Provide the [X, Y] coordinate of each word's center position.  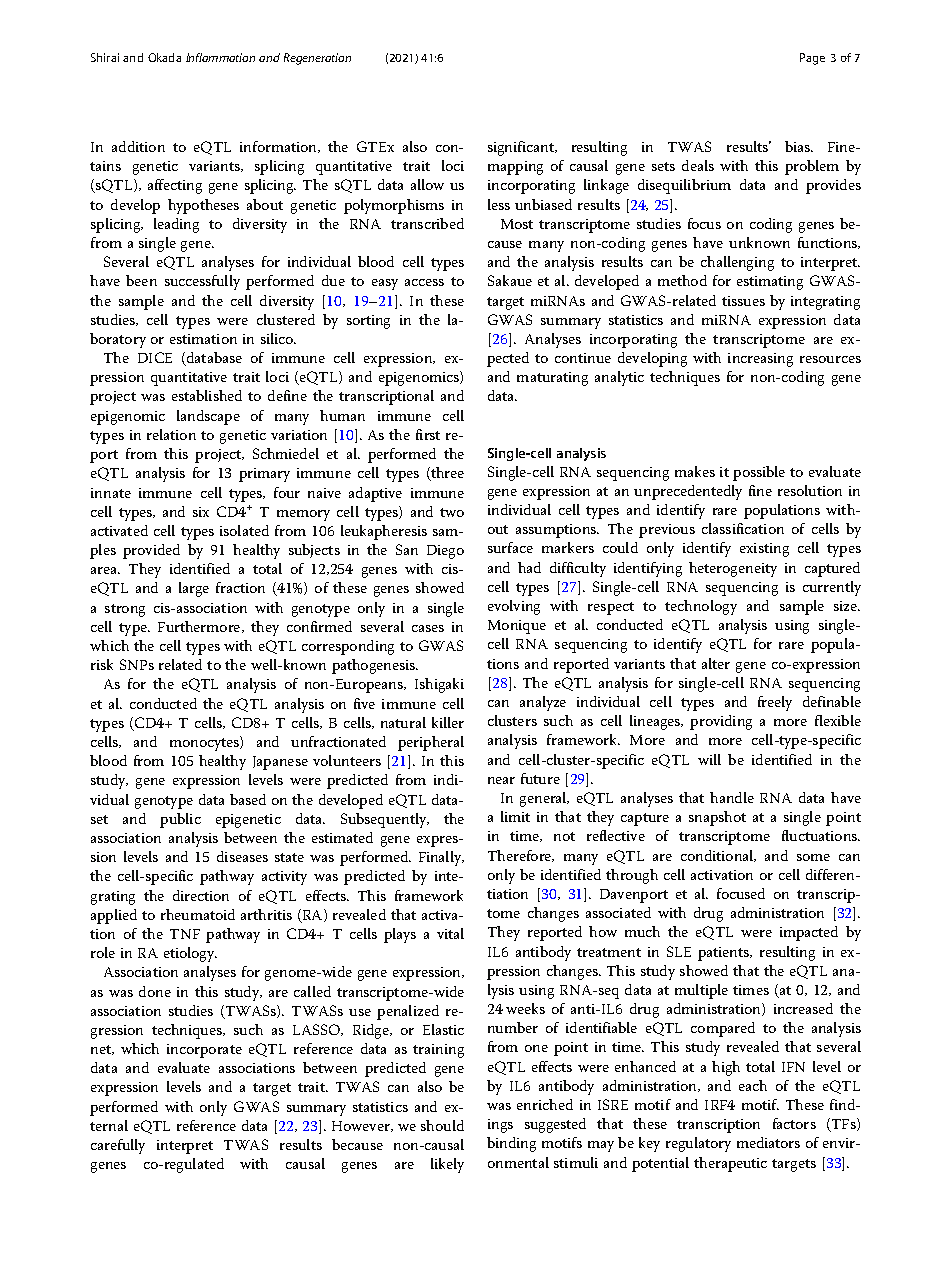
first [428, 434]
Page [812, 59]
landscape [208, 417]
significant [522, 148]
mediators [768, 1142]
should [442, 1125]
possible [759, 473]
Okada [164, 57]
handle [732, 797]
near [501, 780]
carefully [118, 1146]
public [180, 820]
